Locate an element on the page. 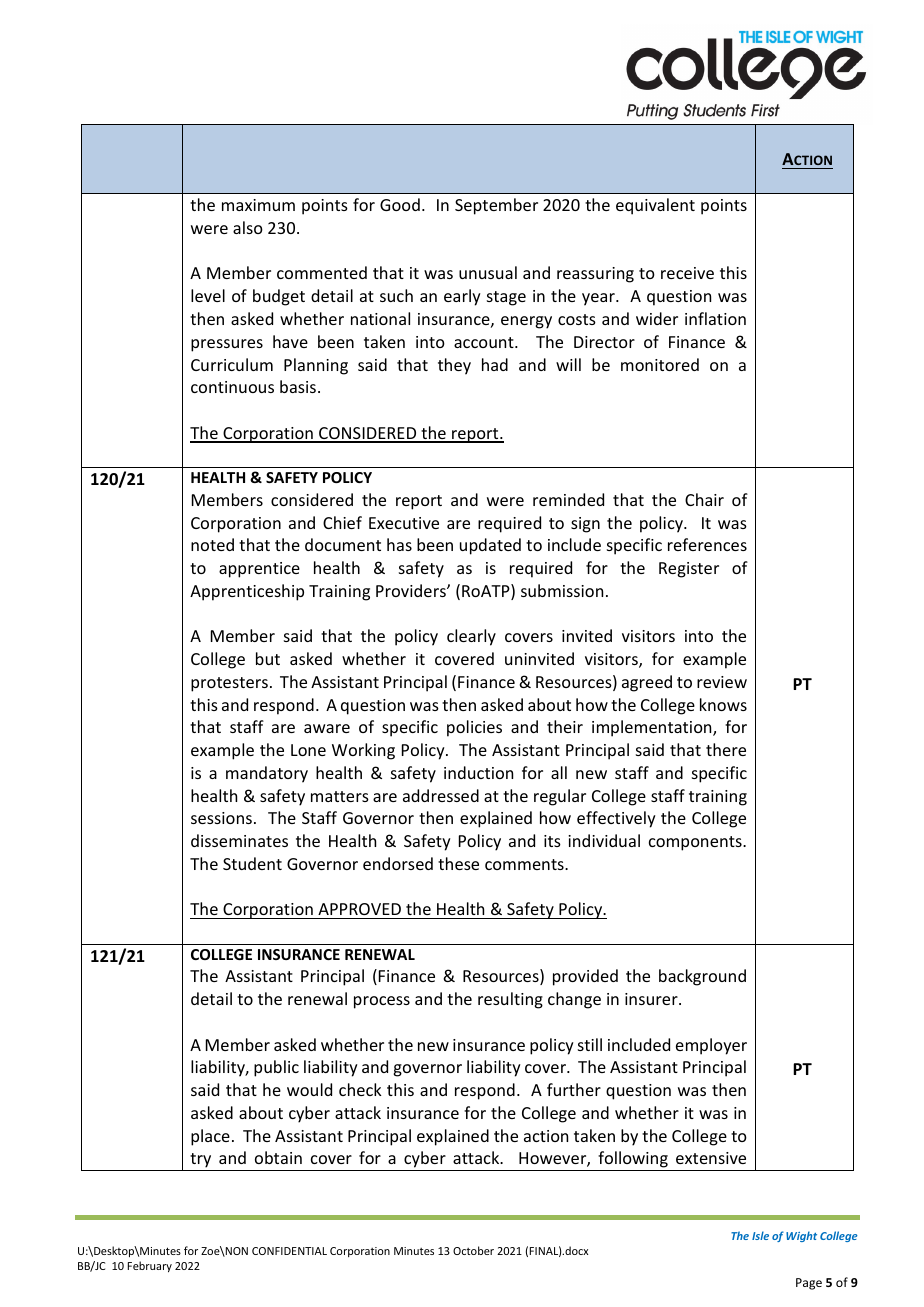 This page has width=924, height=1307. policies is located at coordinates (474, 728).
